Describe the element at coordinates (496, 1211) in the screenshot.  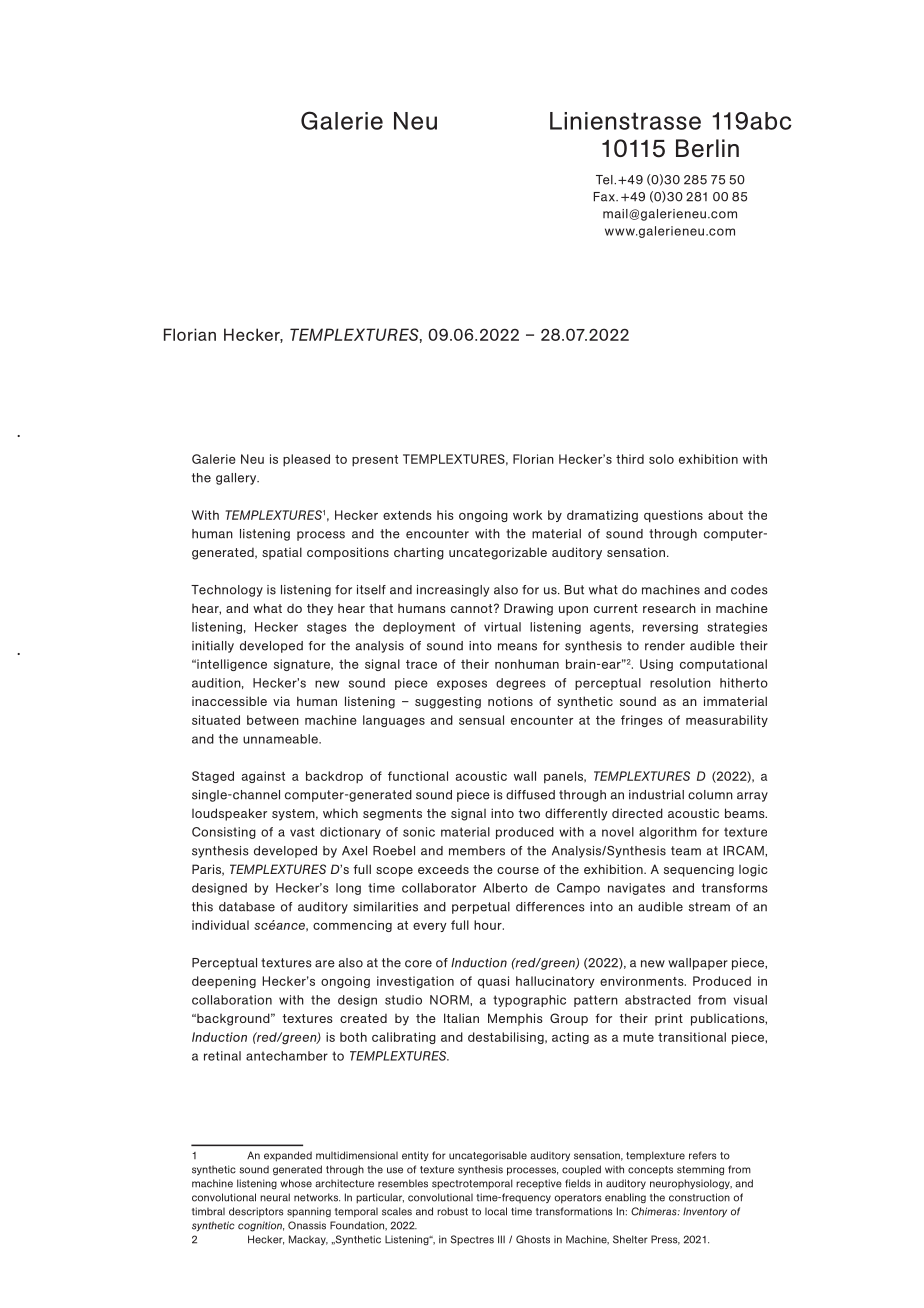
I see `local` at that location.
